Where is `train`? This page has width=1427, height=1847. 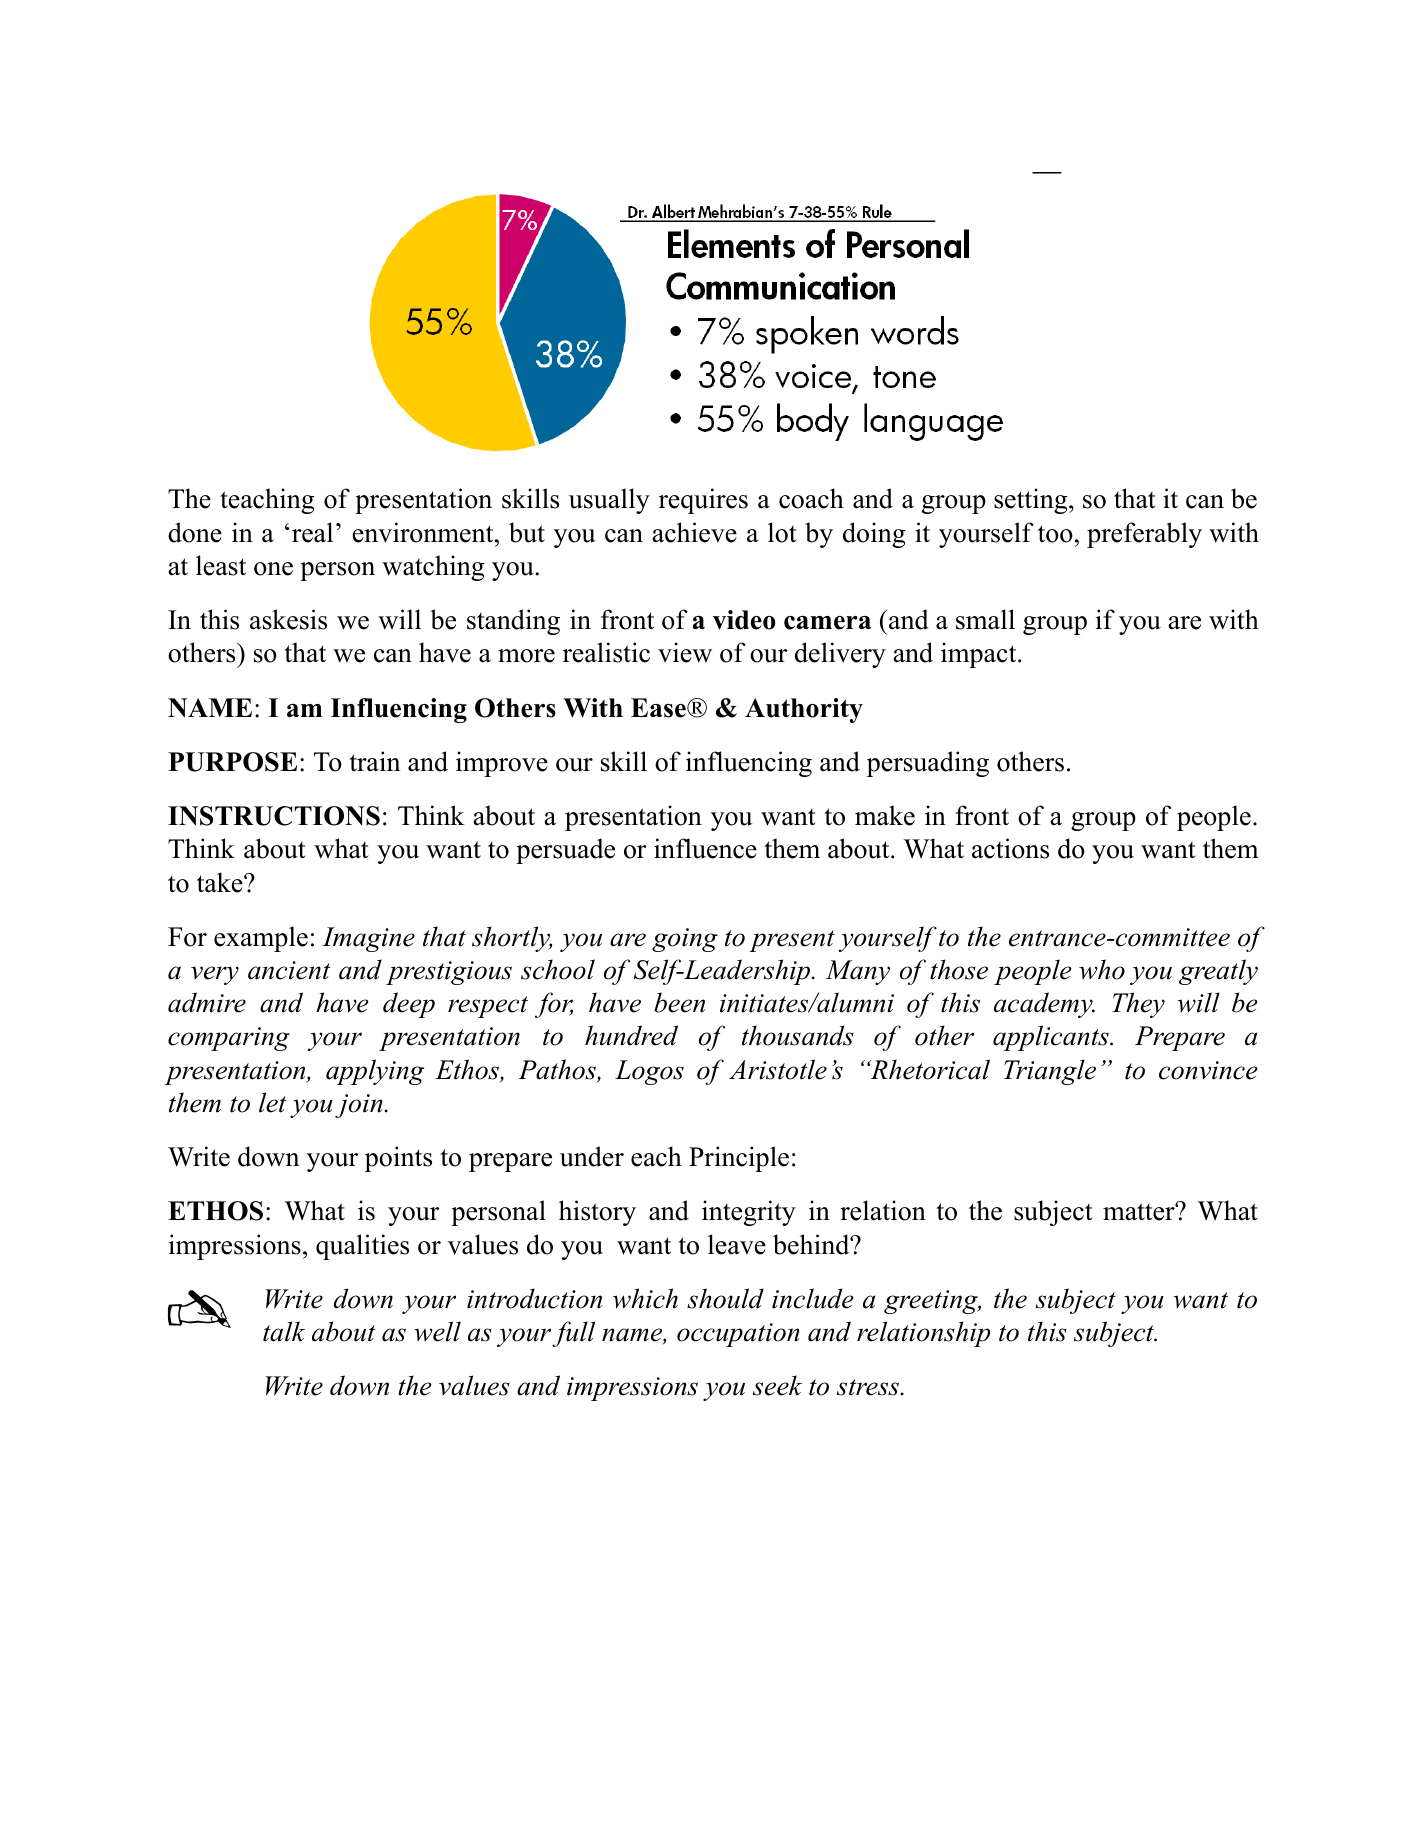
train is located at coordinates (374, 761).
